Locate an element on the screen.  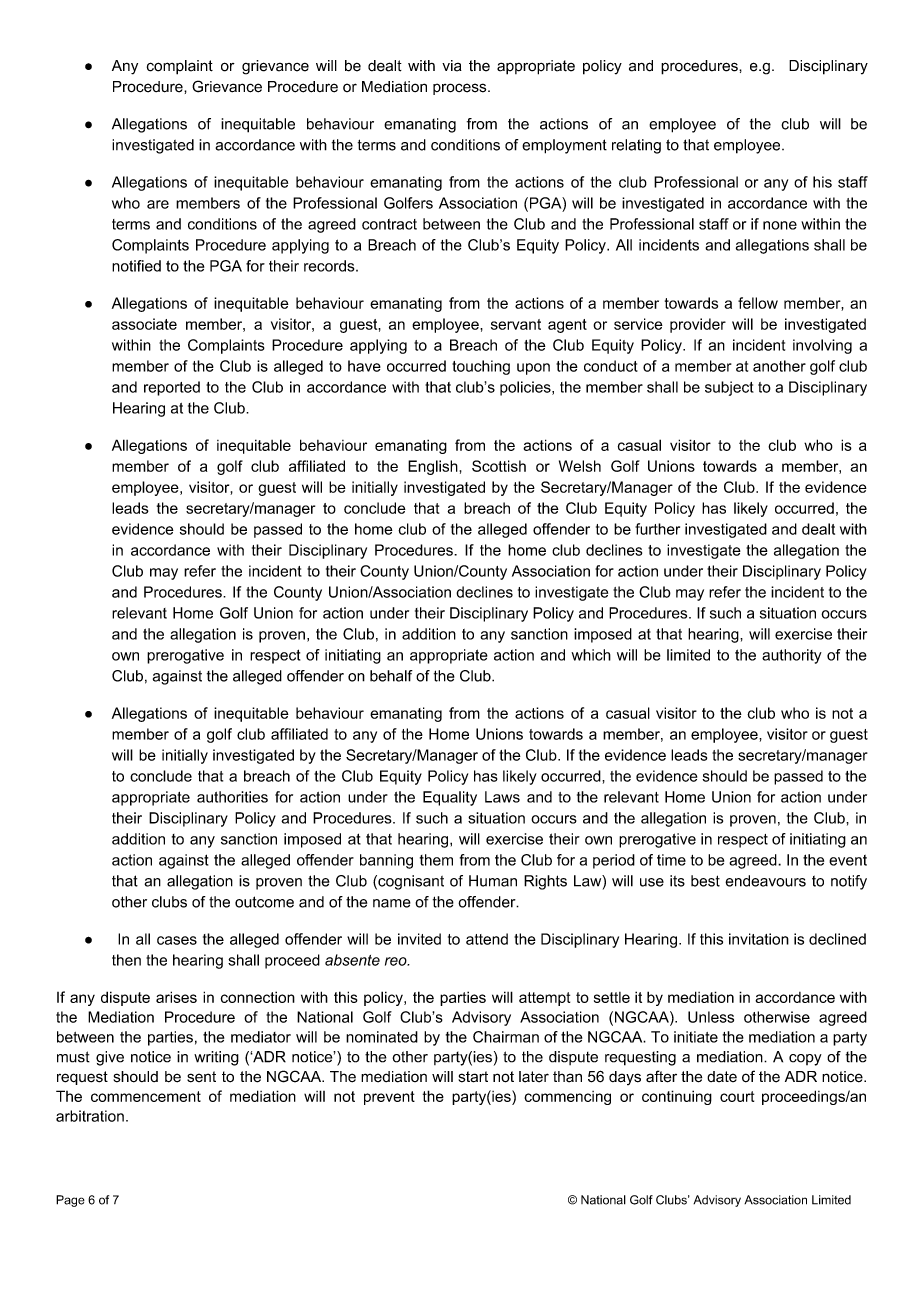
are is located at coordinates (158, 204).
